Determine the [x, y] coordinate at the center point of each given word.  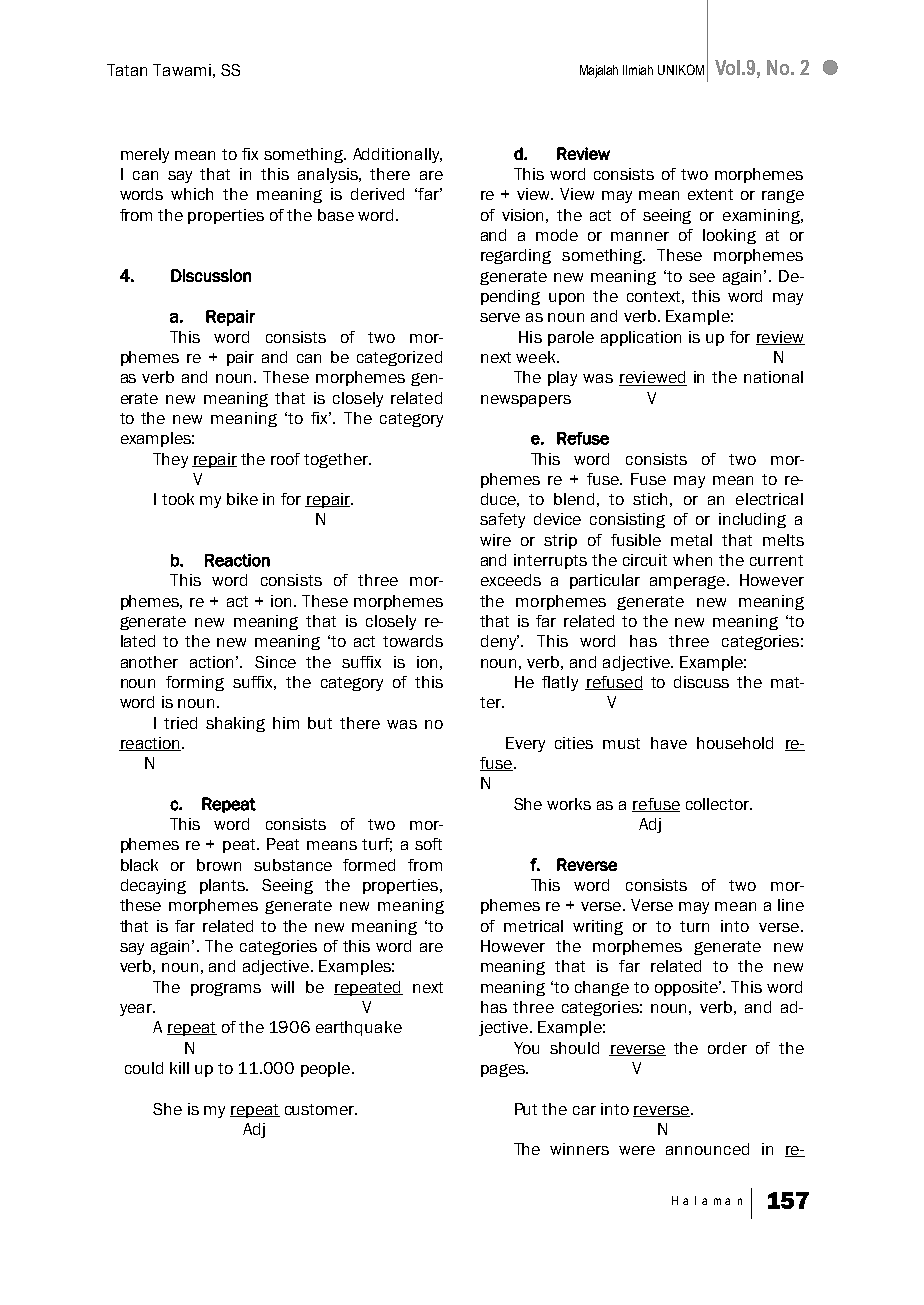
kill [179, 1068]
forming [195, 683]
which [192, 194]
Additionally [397, 155]
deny [500, 642]
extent [710, 194]
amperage [689, 582]
